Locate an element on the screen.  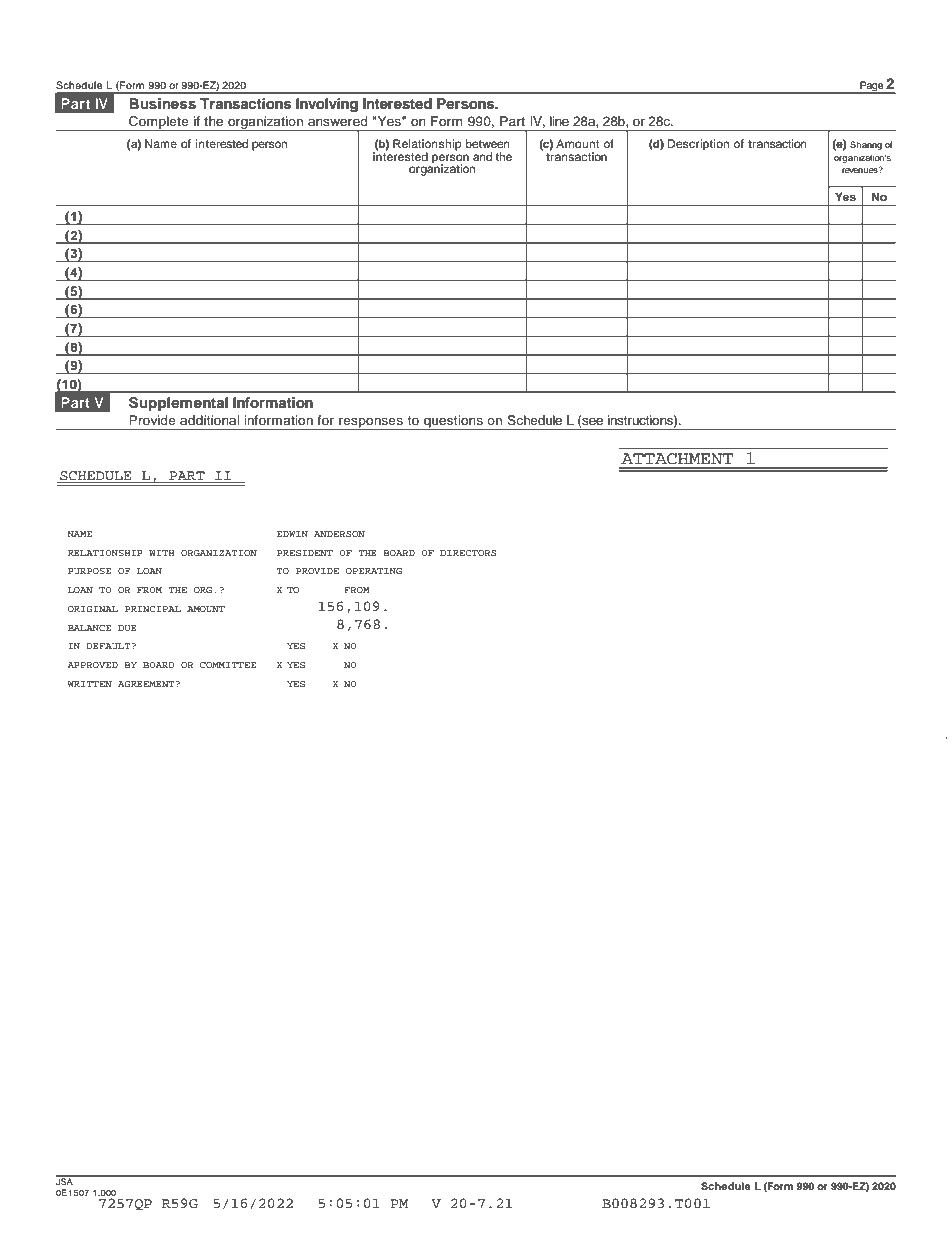
responses is located at coordinates (371, 423).
